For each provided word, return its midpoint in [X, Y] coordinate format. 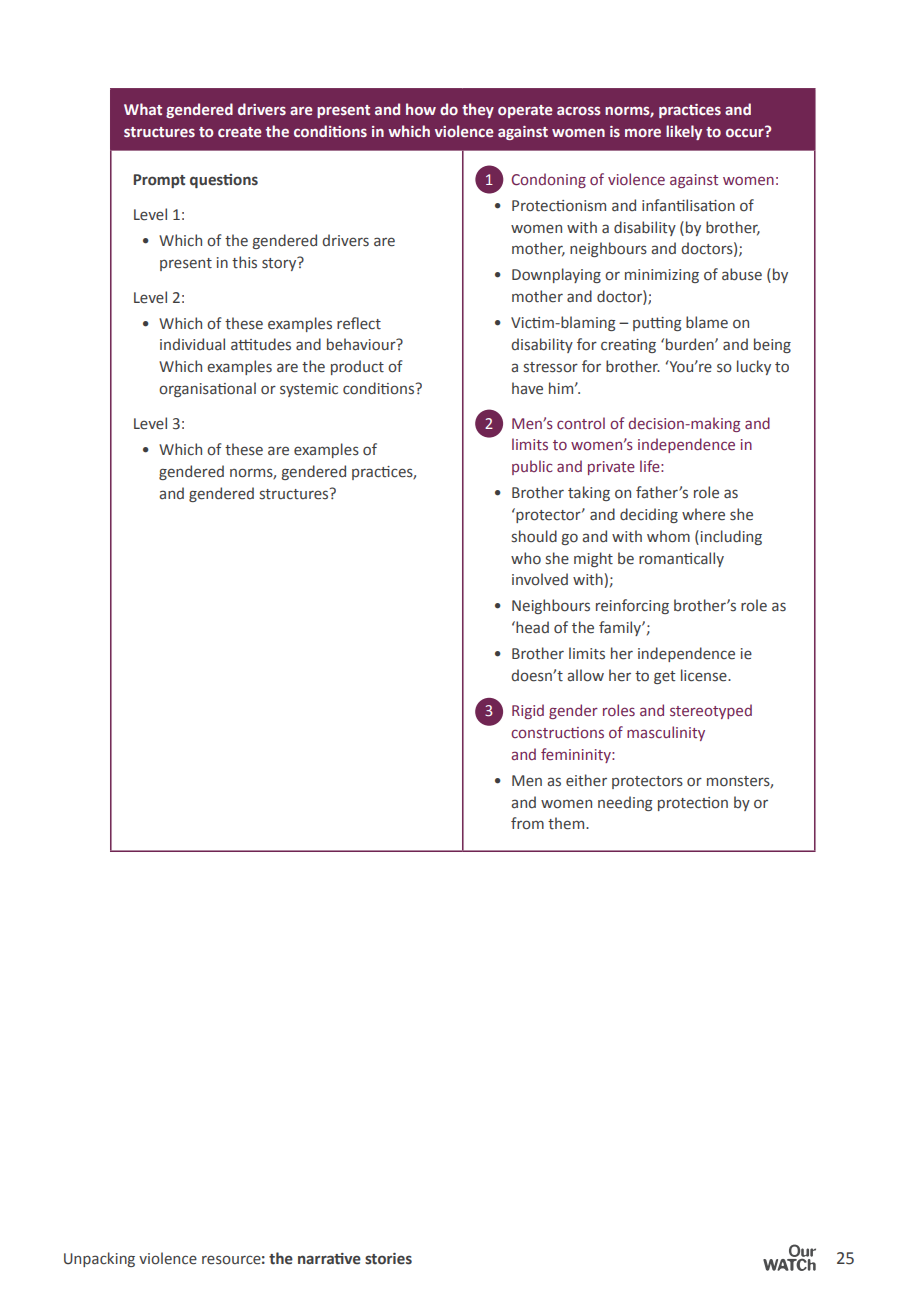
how [421, 109]
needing [625, 803]
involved [540, 579]
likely [684, 132]
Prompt [159, 181]
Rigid [528, 711]
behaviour [362, 344]
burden [691, 344]
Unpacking [99, 1259]
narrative [329, 1259]
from [527, 823]
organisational [207, 389]
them [567, 823]
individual [192, 344]
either [586, 780]
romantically [681, 559]
